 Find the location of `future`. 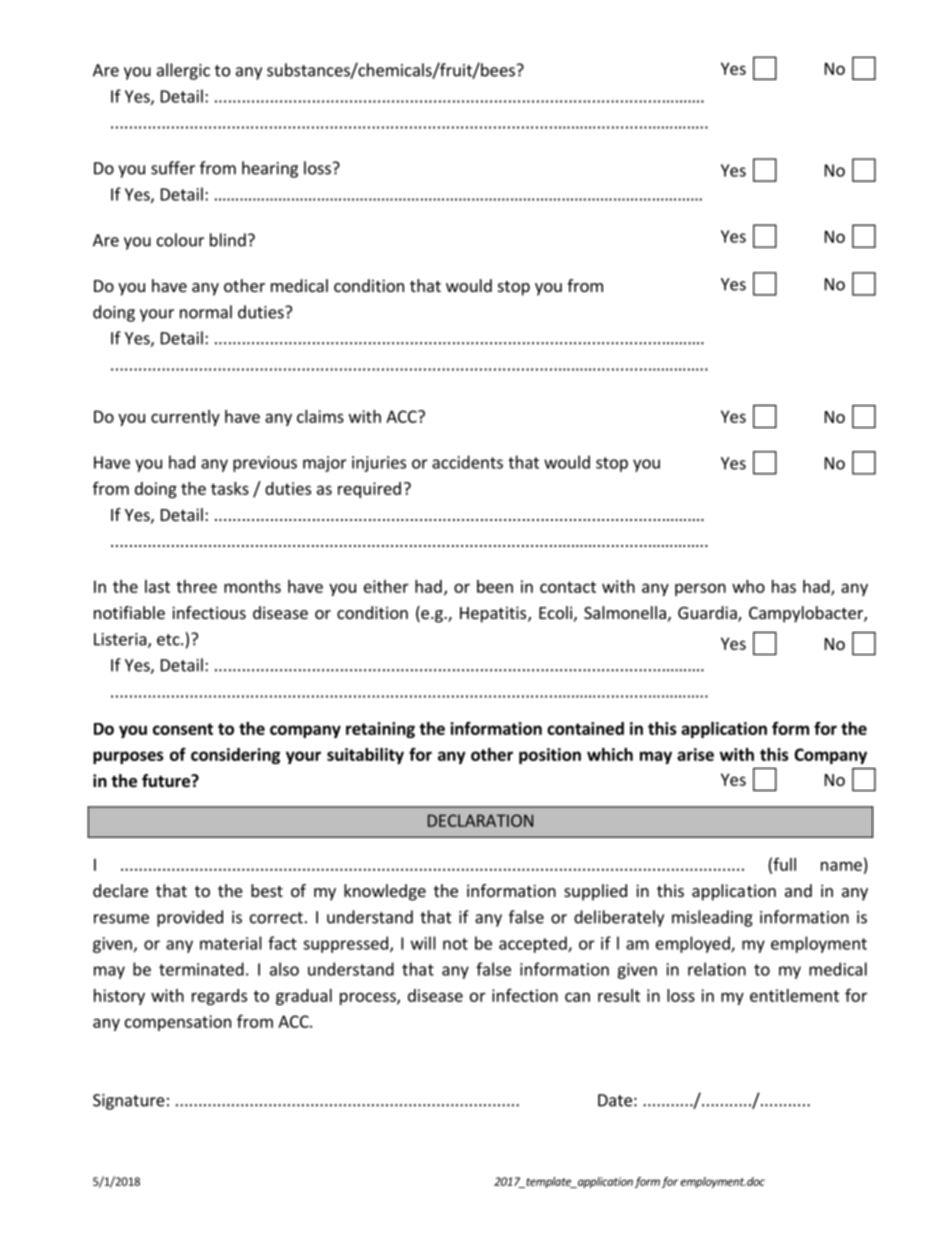

future is located at coordinates (167, 781).
